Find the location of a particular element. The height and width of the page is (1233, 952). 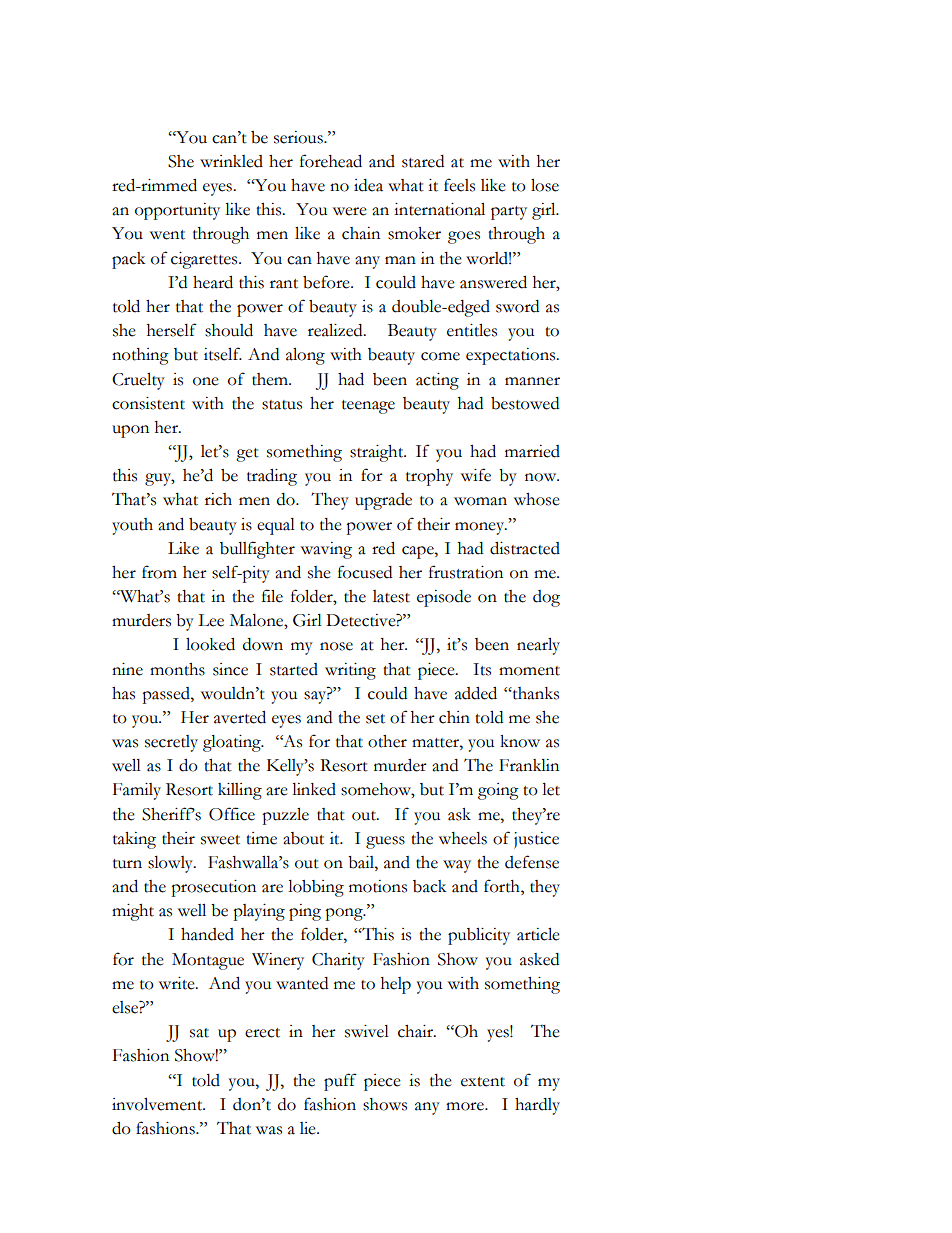

feels is located at coordinates (459, 185).
